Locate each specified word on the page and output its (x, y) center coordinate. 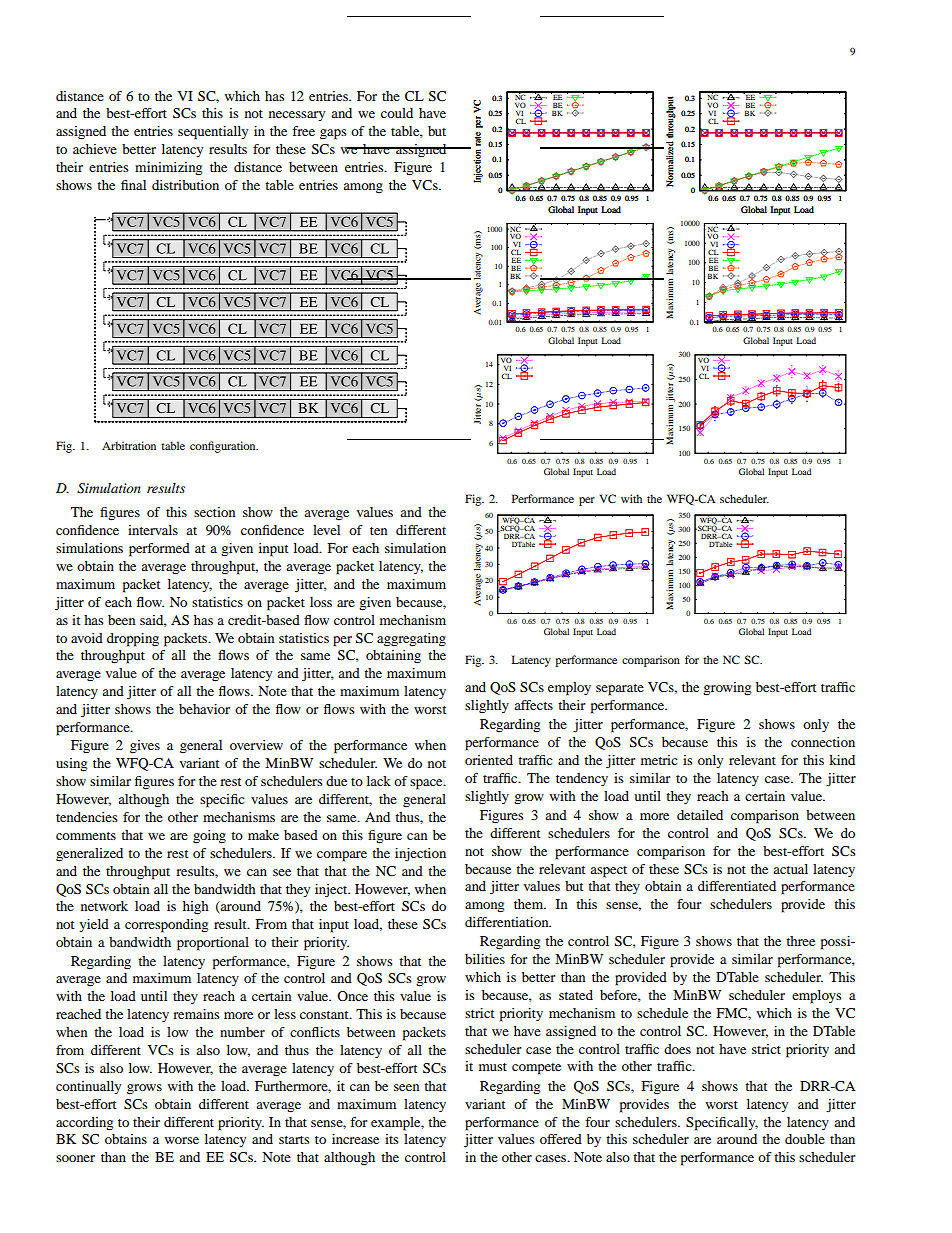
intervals (153, 530)
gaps (333, 134)
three (800, 941)
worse (182, 1140)
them (530, 904)
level (326, 530)
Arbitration (129, 445)
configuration (224, 447)
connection (823, 742)
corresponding (166, 926)
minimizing (168, 169)
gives (145, 747)
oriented (489, 760)
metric (659, 760)
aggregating (411, 640)
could (397, 113)
